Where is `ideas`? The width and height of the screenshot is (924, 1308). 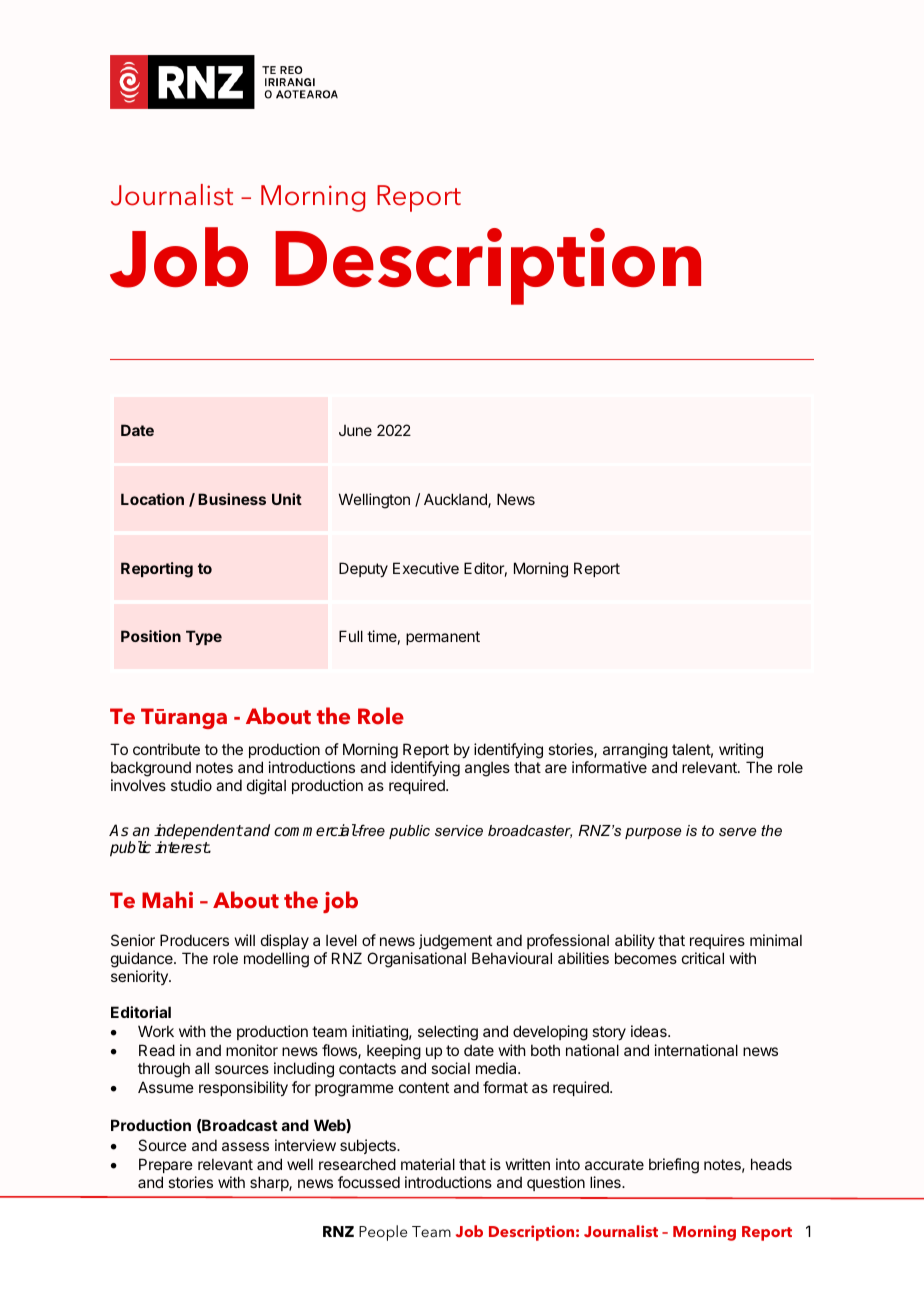 ideas is located at coordinates (650, 1031).
